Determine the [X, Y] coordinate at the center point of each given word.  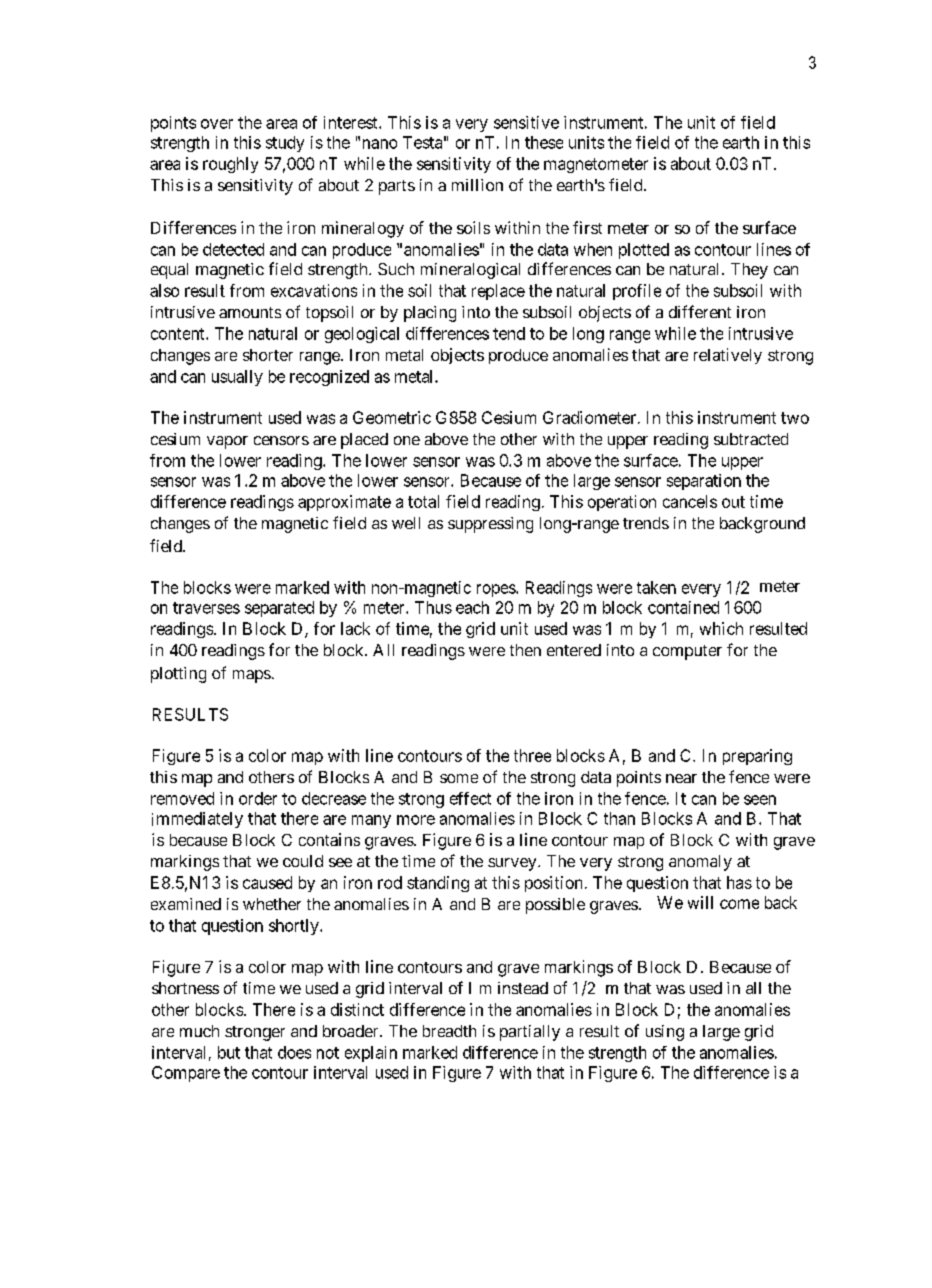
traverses [206, 608]
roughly [230, 165]
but [229, 1052]
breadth [449, 1031]
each [472, 607]
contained [683, 607]
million [477, 185]
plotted [644, 251]
